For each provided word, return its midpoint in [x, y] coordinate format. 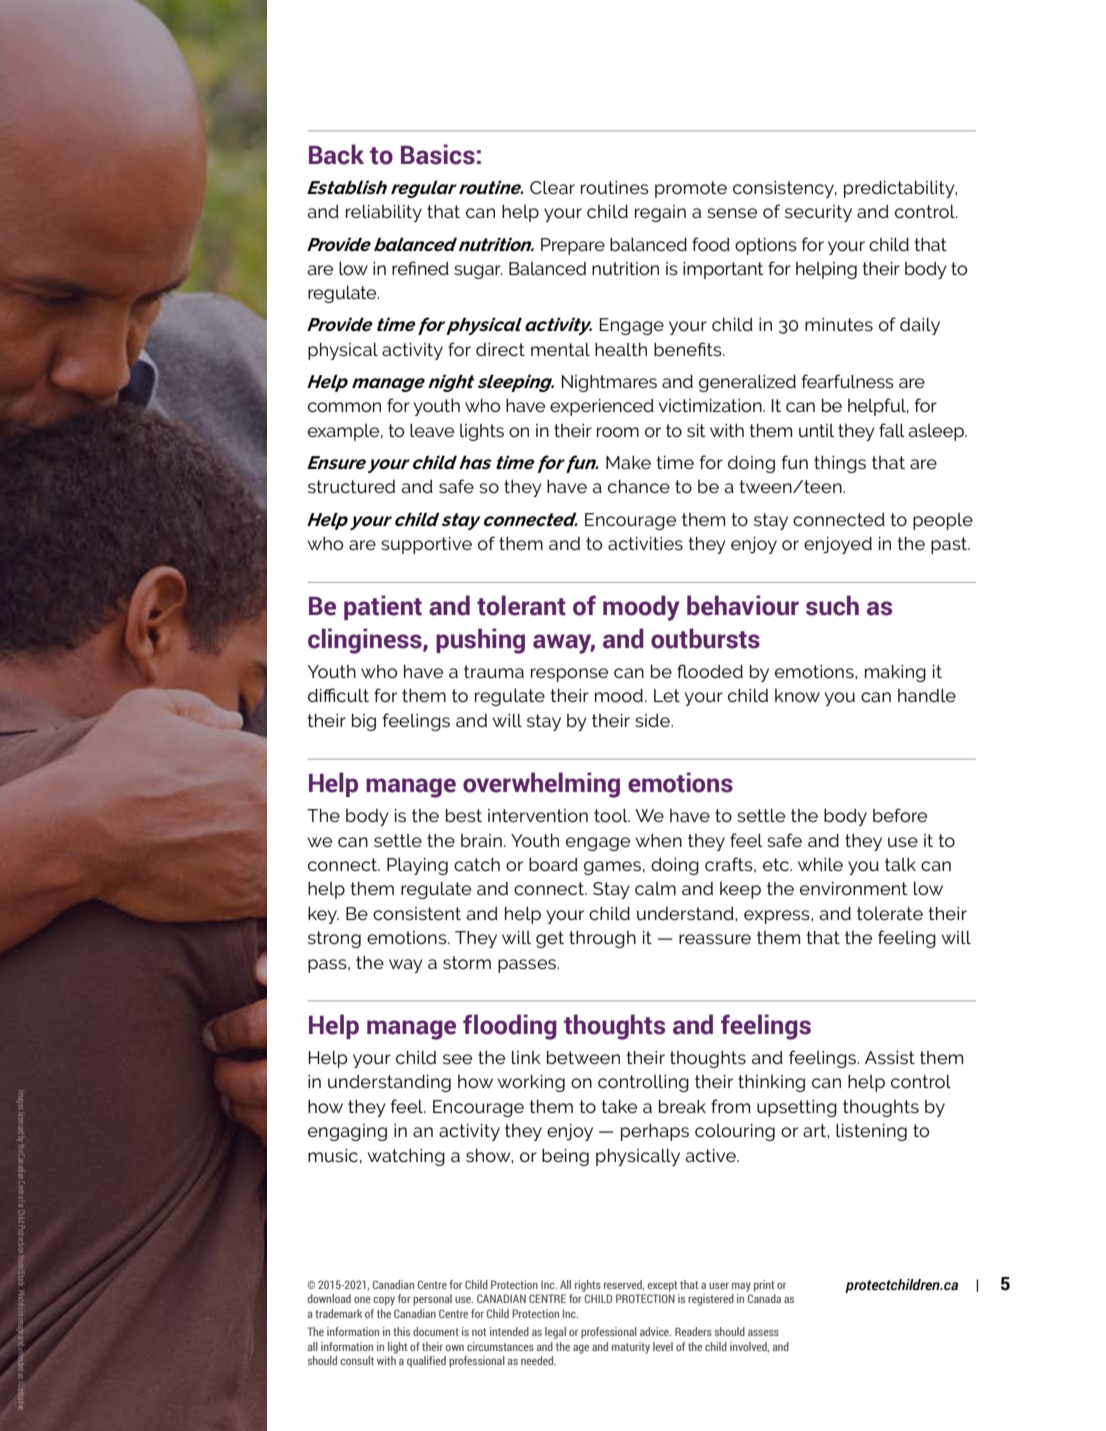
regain [660, 213]
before [900, 815]
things [840, 464]
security [818, 213]
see [457, 1059]
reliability [384, 213]
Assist [890, 1057]
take [619, 1106]
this [401, 1331]
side [653, 720]
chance [639, 486]
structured [351, 486]
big [364, 722]
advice [655, 1331]
